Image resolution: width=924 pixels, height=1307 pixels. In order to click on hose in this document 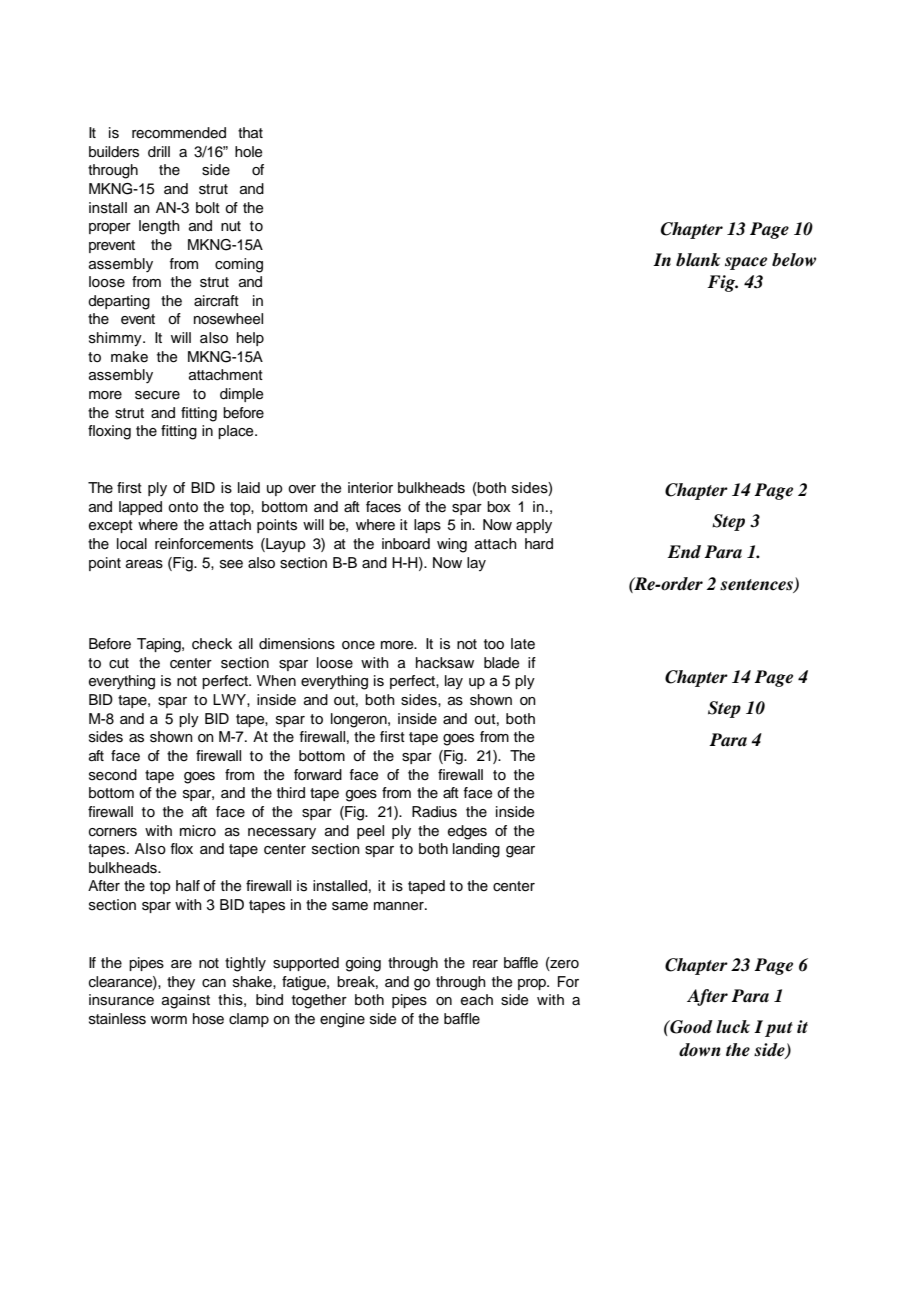, I will do `click(208, 1019)`.
